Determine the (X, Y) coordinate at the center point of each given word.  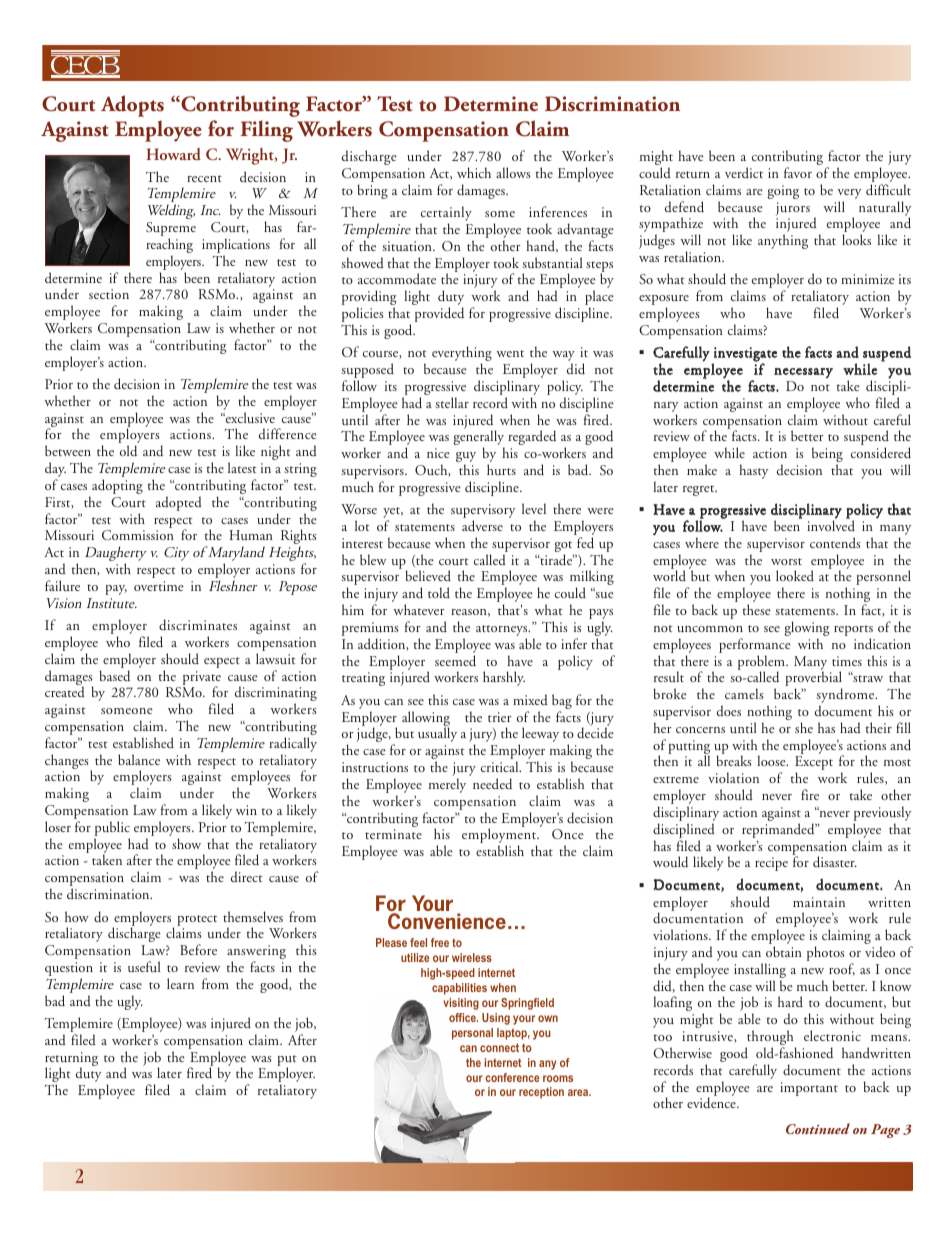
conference (512, 1077)
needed (492, 783)
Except (814, 764)
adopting (116, 488)
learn (180, 983)
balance (139, 759)
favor (798, 172)
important (809, 1089)
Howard (174, 154)
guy (466, 458)
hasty (753, 471)
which (474, 172)
